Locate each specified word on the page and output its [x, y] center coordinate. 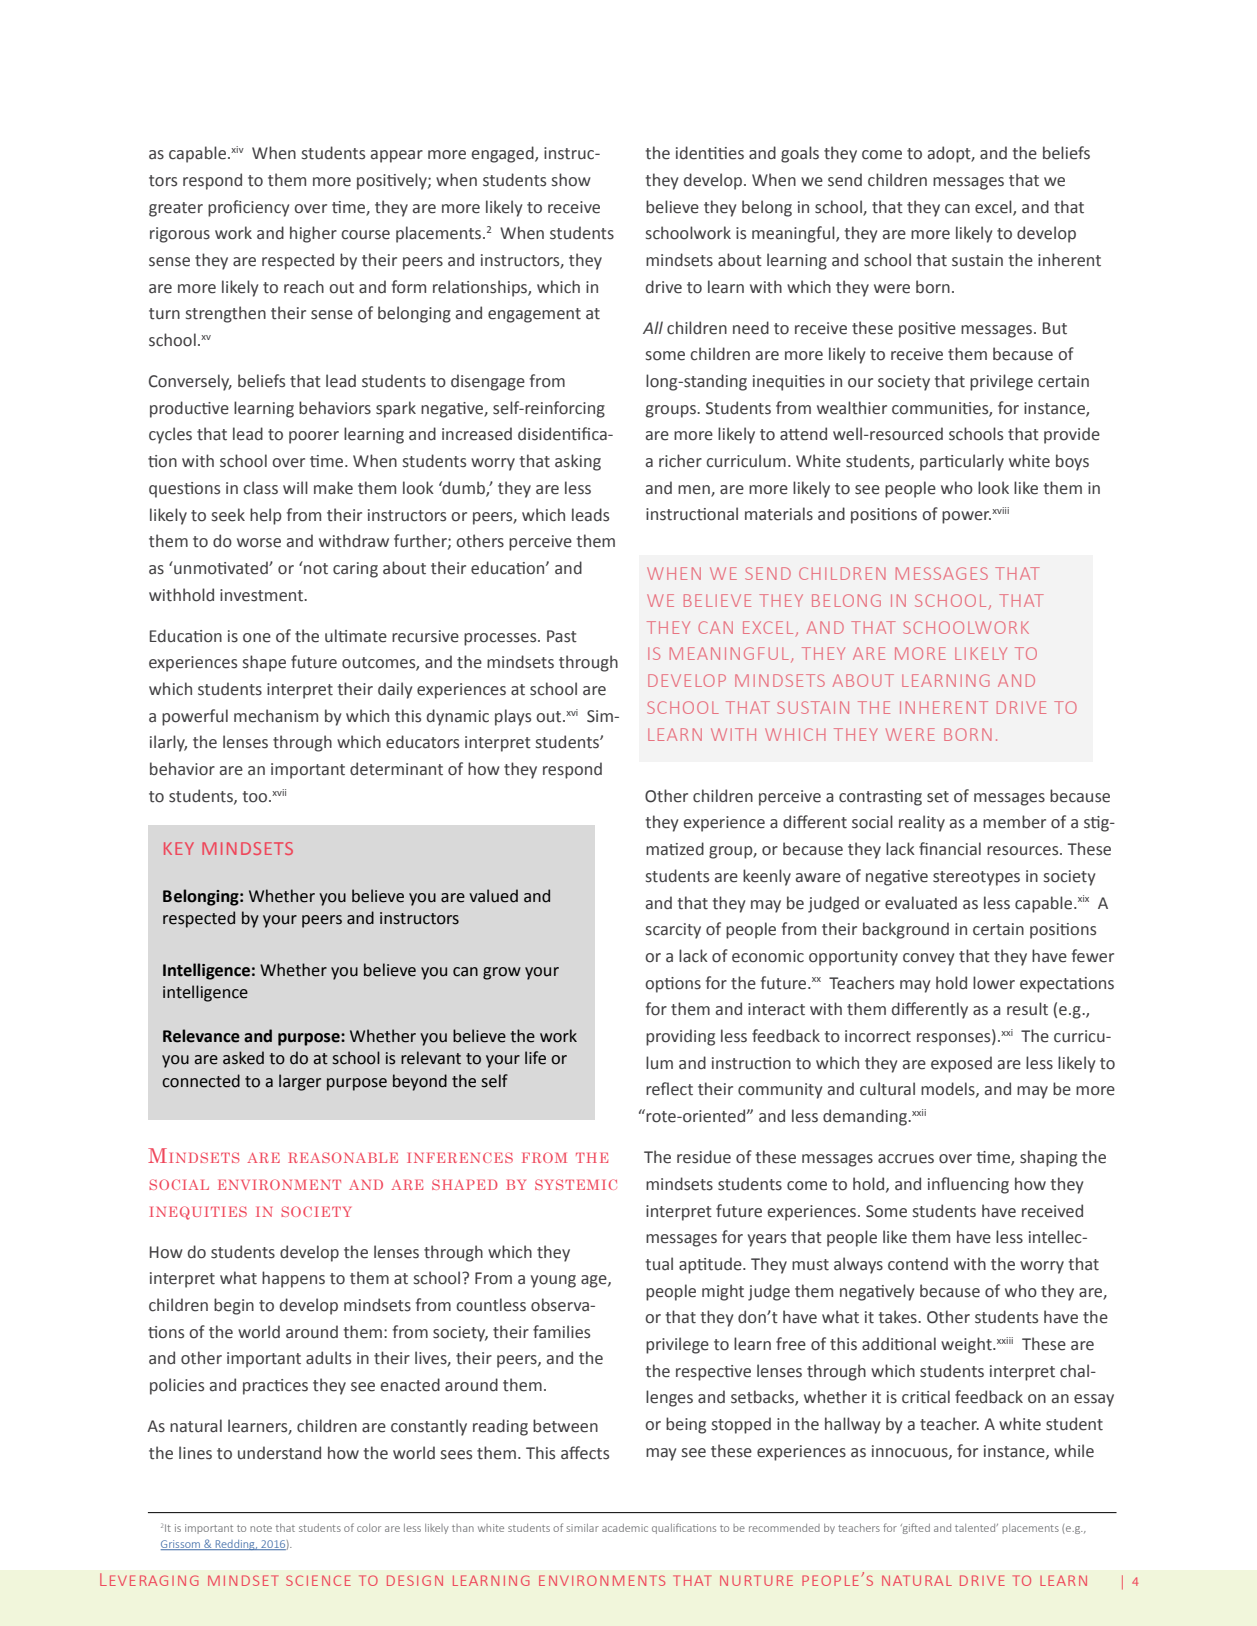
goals [800, 154]
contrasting [880, 798]
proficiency [248, 208]
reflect [669, 1089]
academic [625, 1528]
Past [562, 636]
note [261, 1528]
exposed [961, 1064]
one [257, 638]
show [571, 180]
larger [300, 1082]
